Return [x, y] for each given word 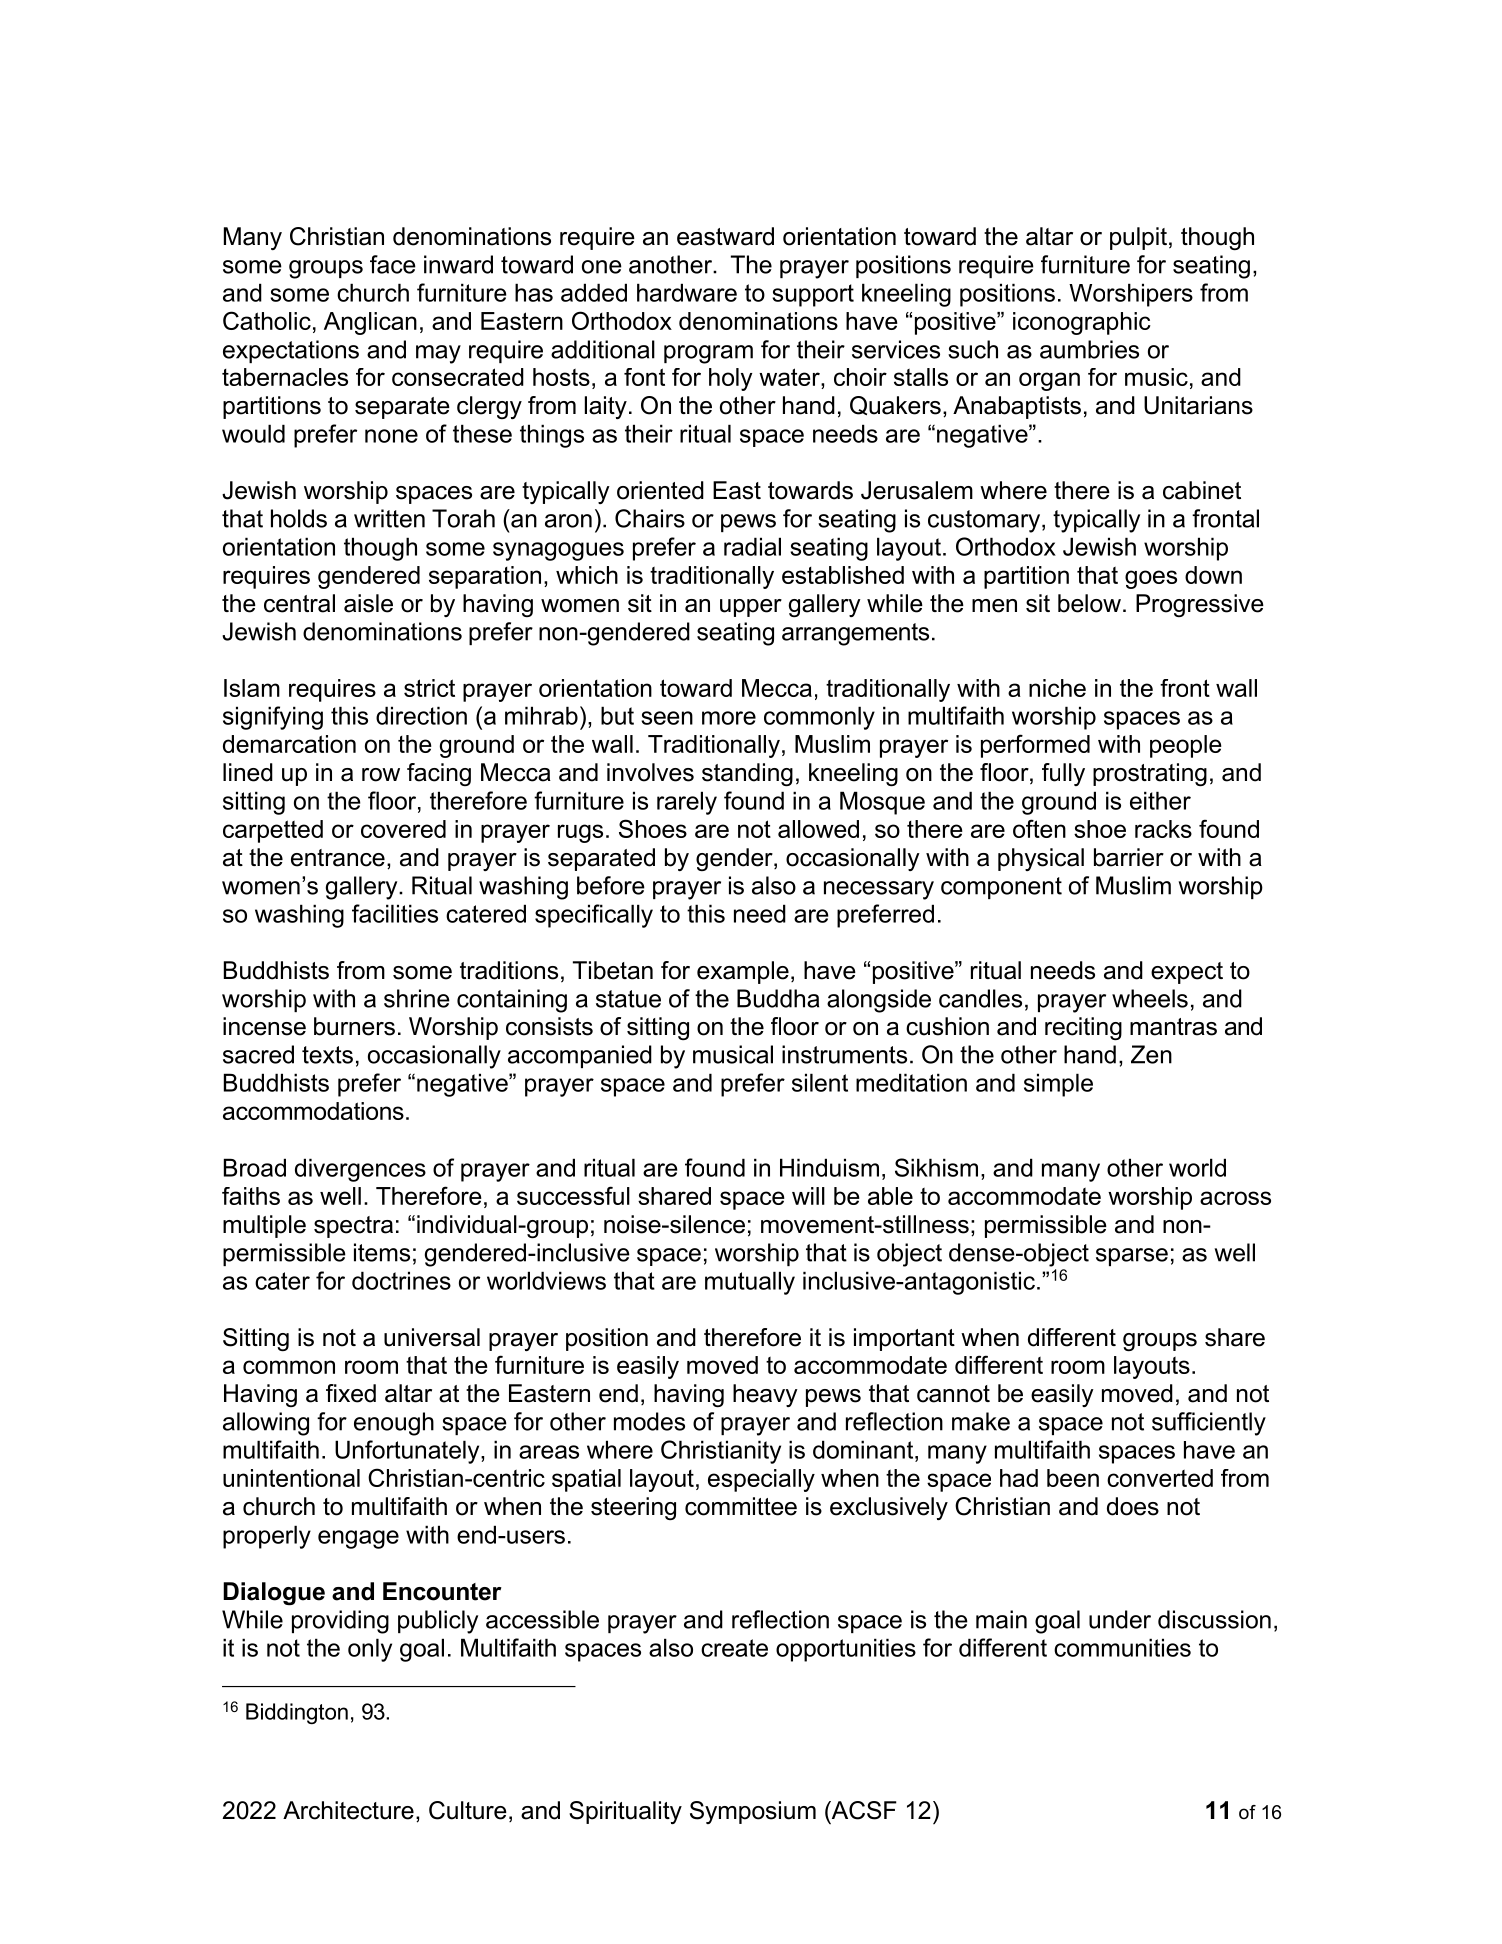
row [381, 775]
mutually [750, 1283]
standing [747, 774]
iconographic [1082, 323]
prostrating [1150, 774]
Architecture [348, 1810]
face [393, 264]
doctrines [401, 1280]
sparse [1132, 1257]
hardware [687, 292]
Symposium [753, 1812]
